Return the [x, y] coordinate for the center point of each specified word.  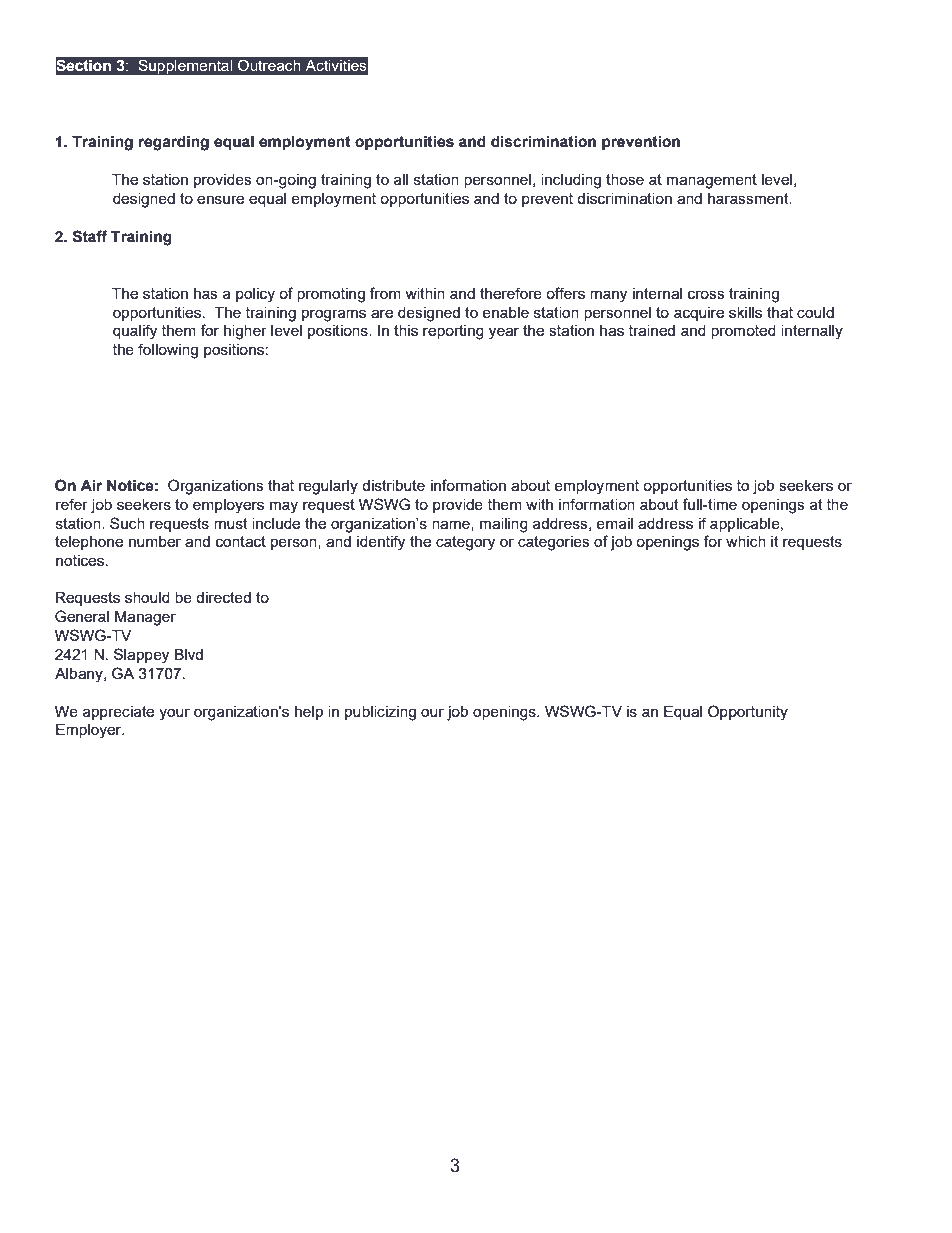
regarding [174, 143]
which [746, 541]
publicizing [380, 713]
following [168, 351]
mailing [504, 525]
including [571, 181]
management [712, 181]
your [174, 714]
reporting [453, 332]
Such [127, 523]
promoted [743, 332]
